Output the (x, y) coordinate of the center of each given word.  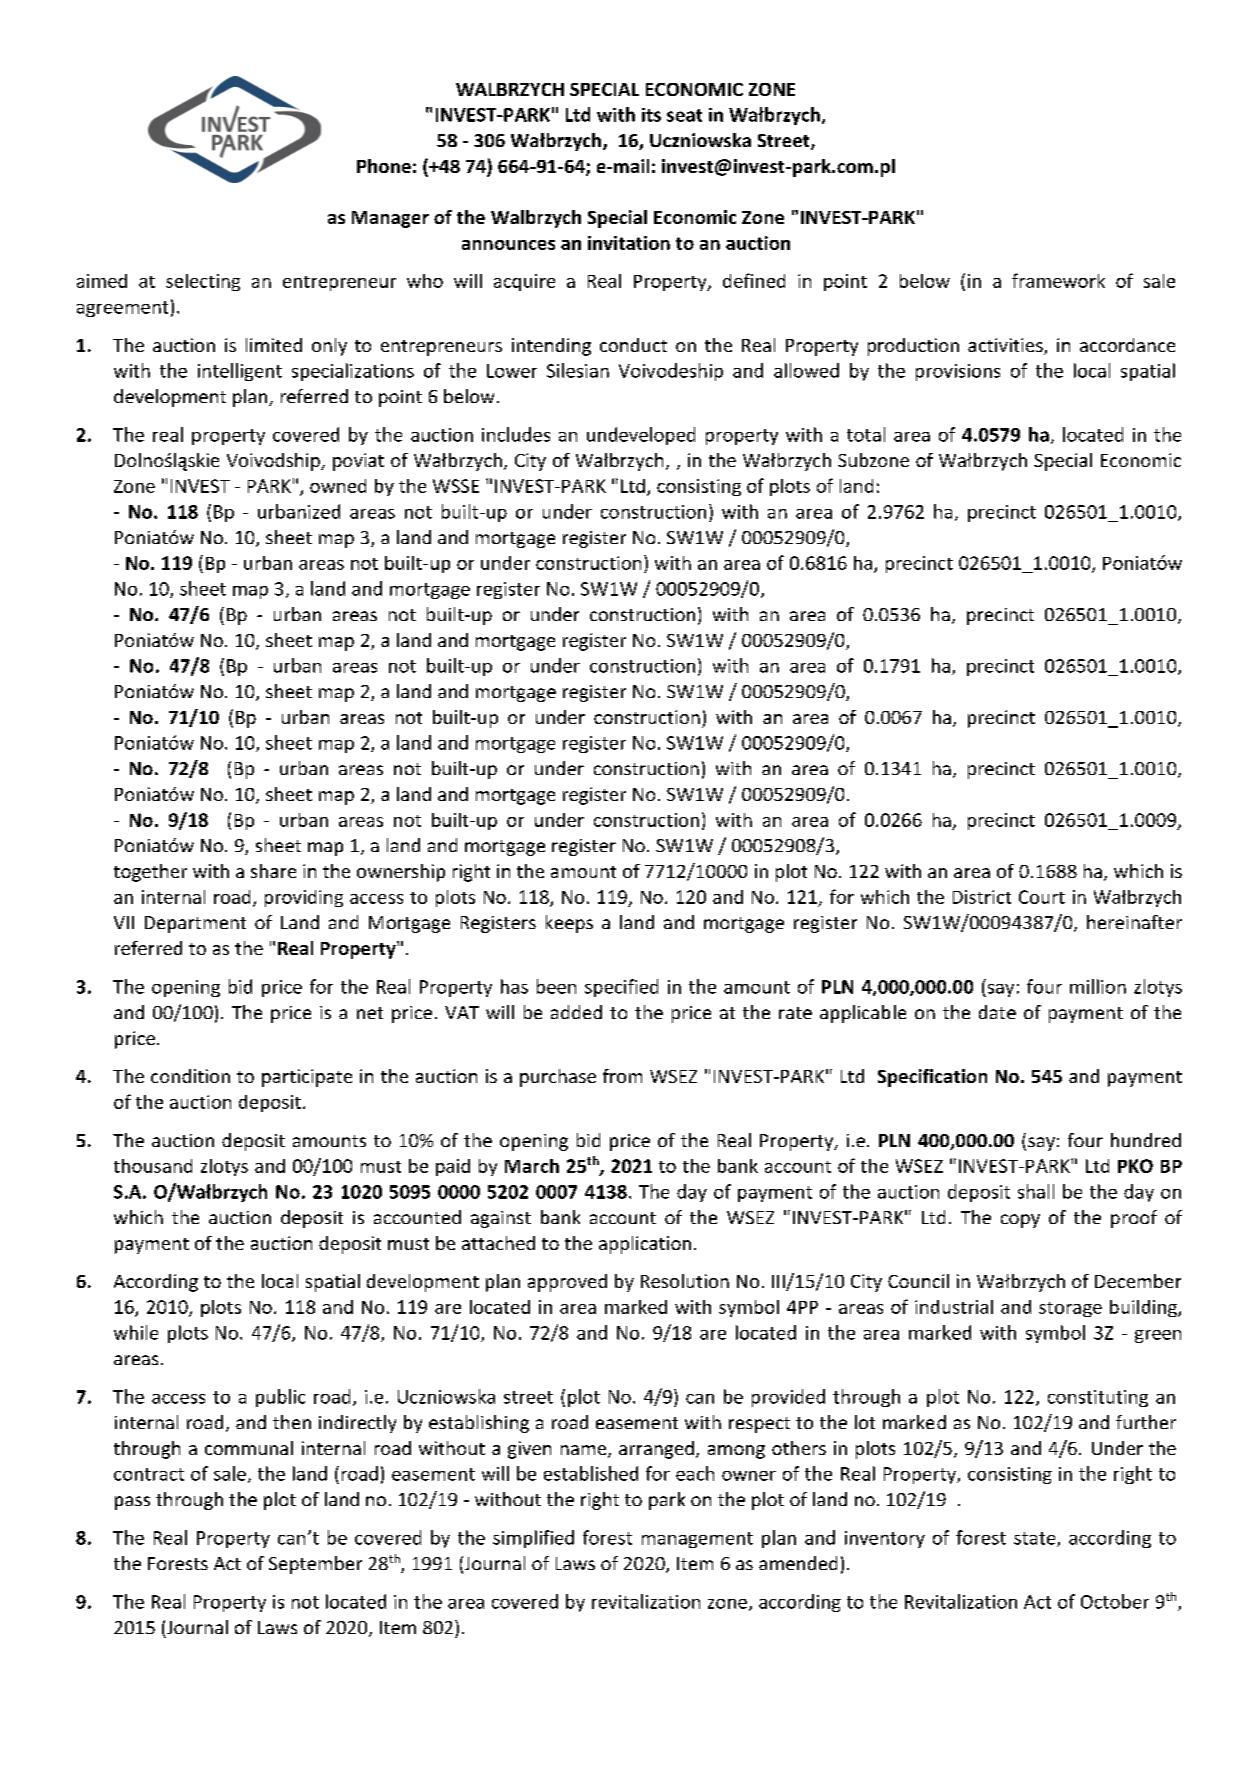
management (697, 1540)
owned (338, 486)
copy (1020, 1221)
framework (1058, 280)
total (866, 434)
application (645, 1245)
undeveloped (641, 436)
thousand (153, 1166)
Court (1042, 897)
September (315, 1565)
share (273, 871)
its (651, 115)
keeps (569, 924)
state (1036, 1539)
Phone (384, 166)
